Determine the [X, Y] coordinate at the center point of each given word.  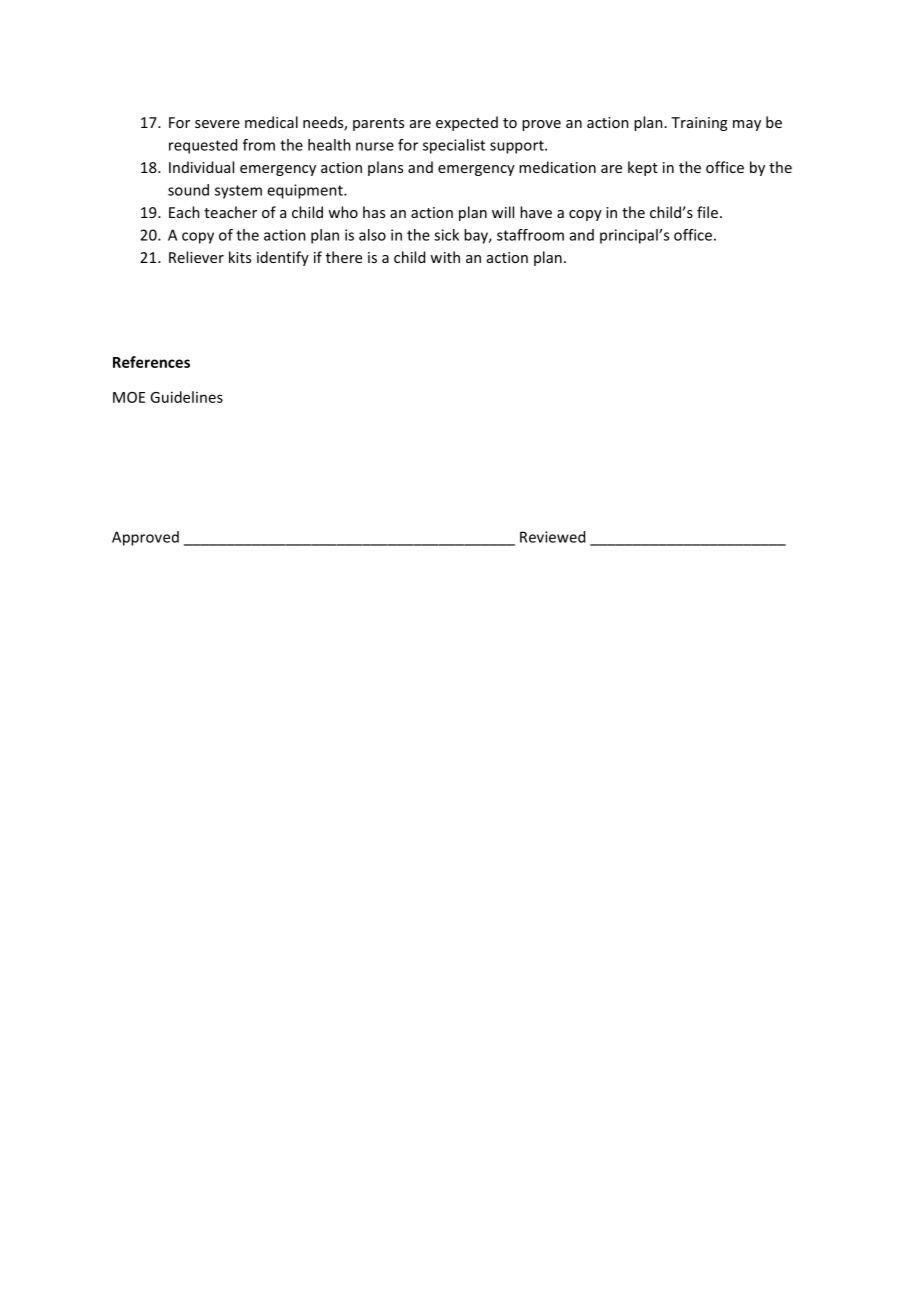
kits [240, 257]
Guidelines [186, 397]
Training [699, 124]
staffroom [530, 235]
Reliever [196, 257]
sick [446, 235]
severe [217, 124]
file [707, 212]
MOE [129, 397]
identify [283, 258]
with [445, 257]
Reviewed [552, 537]
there [344, 257]
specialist [454, 146]
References [151, 362]
